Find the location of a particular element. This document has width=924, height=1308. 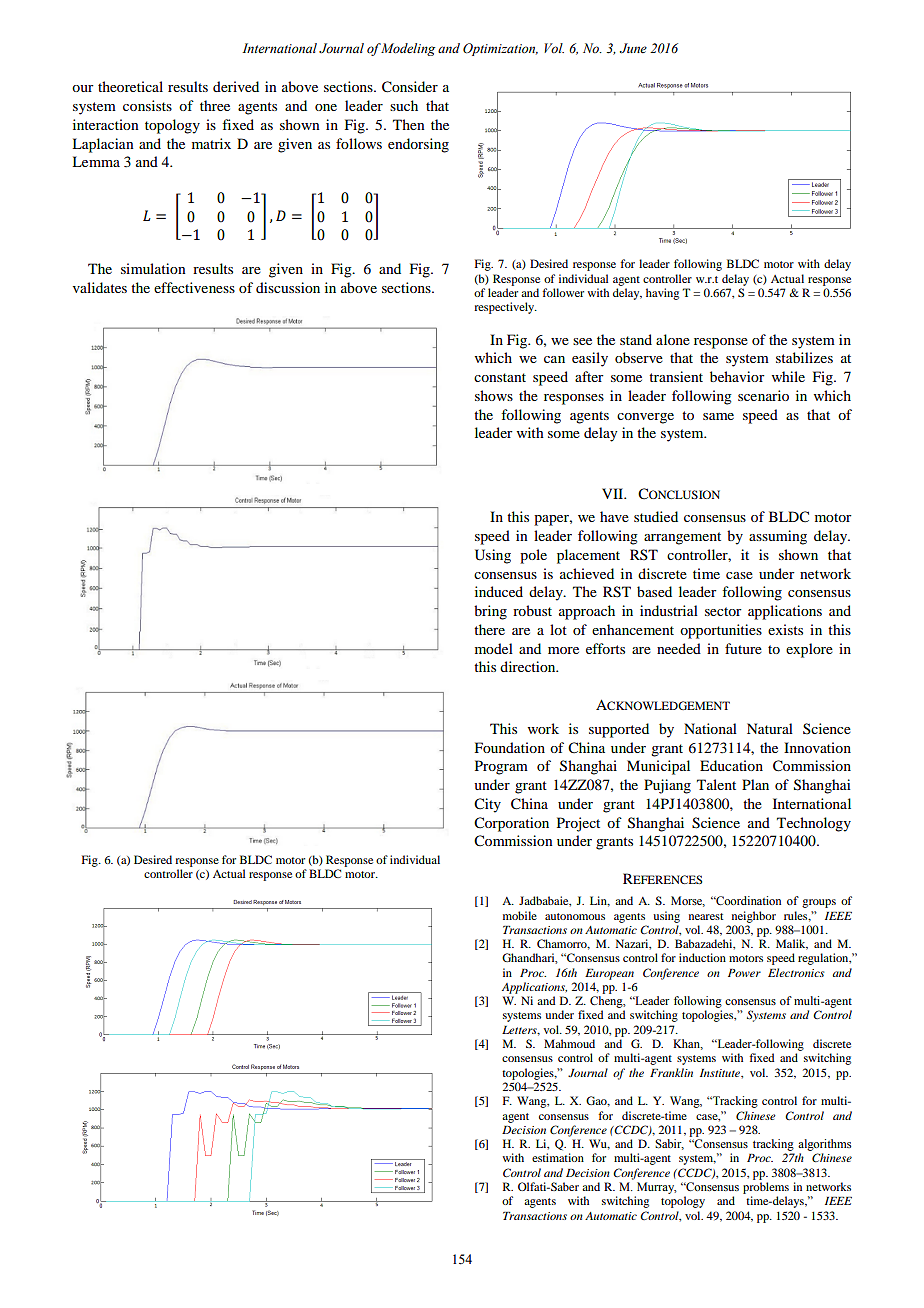

June is located at coordinates (633, 48).
